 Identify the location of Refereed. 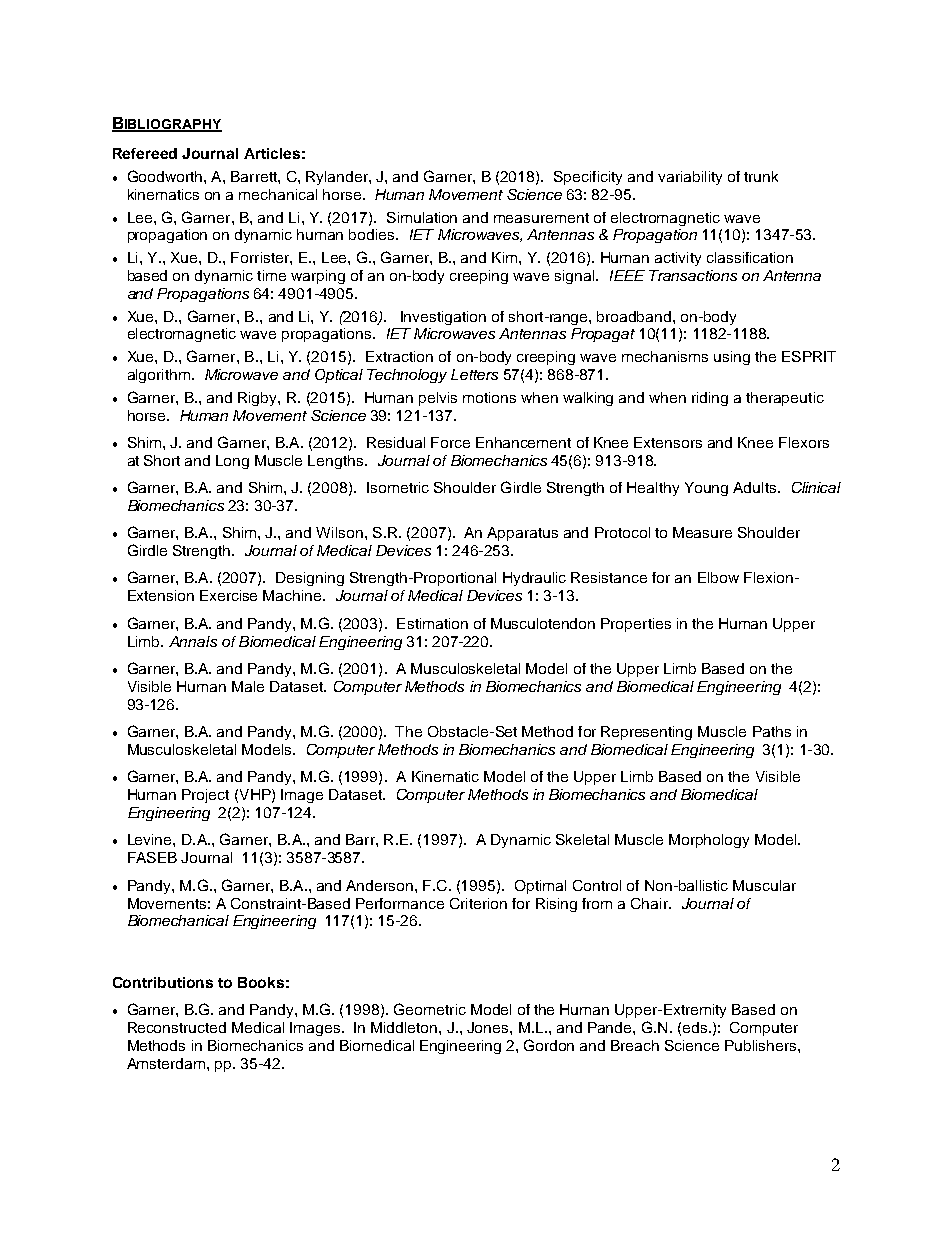
(145, 153).
